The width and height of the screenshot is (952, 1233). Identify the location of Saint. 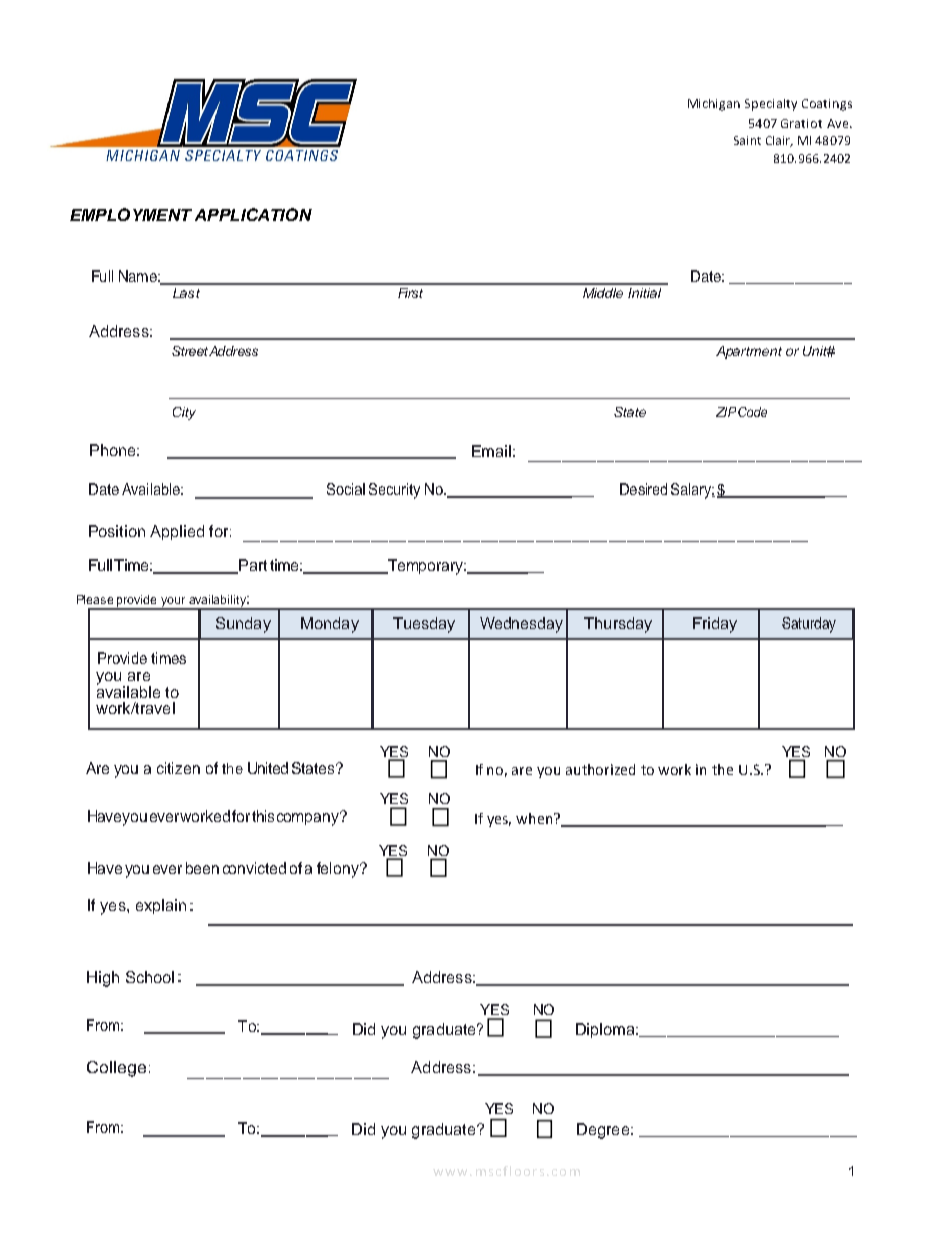
(747, 140).
